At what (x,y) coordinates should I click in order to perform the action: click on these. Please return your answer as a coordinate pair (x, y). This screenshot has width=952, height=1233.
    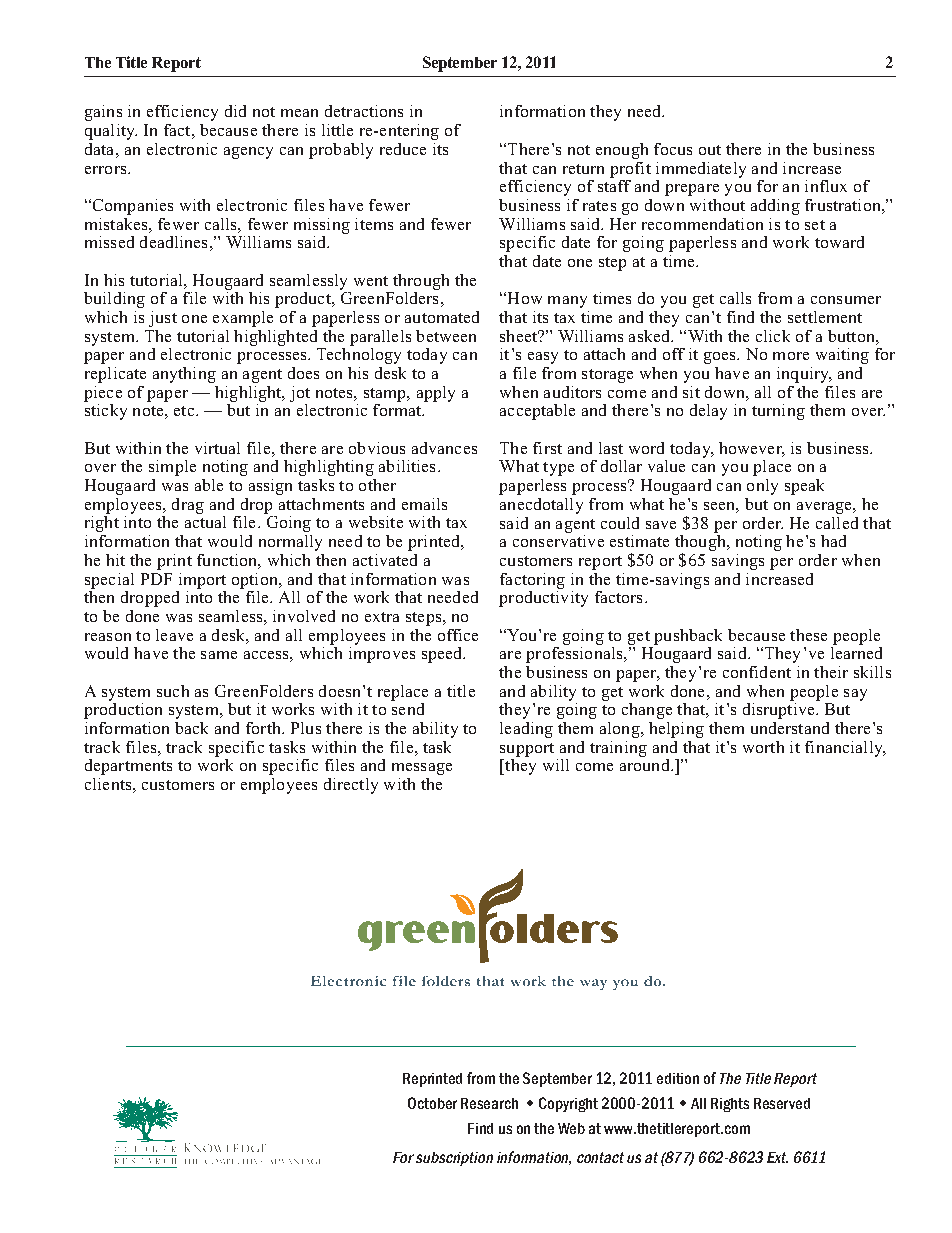
    Looking at the image, I should click on (808, 635).
